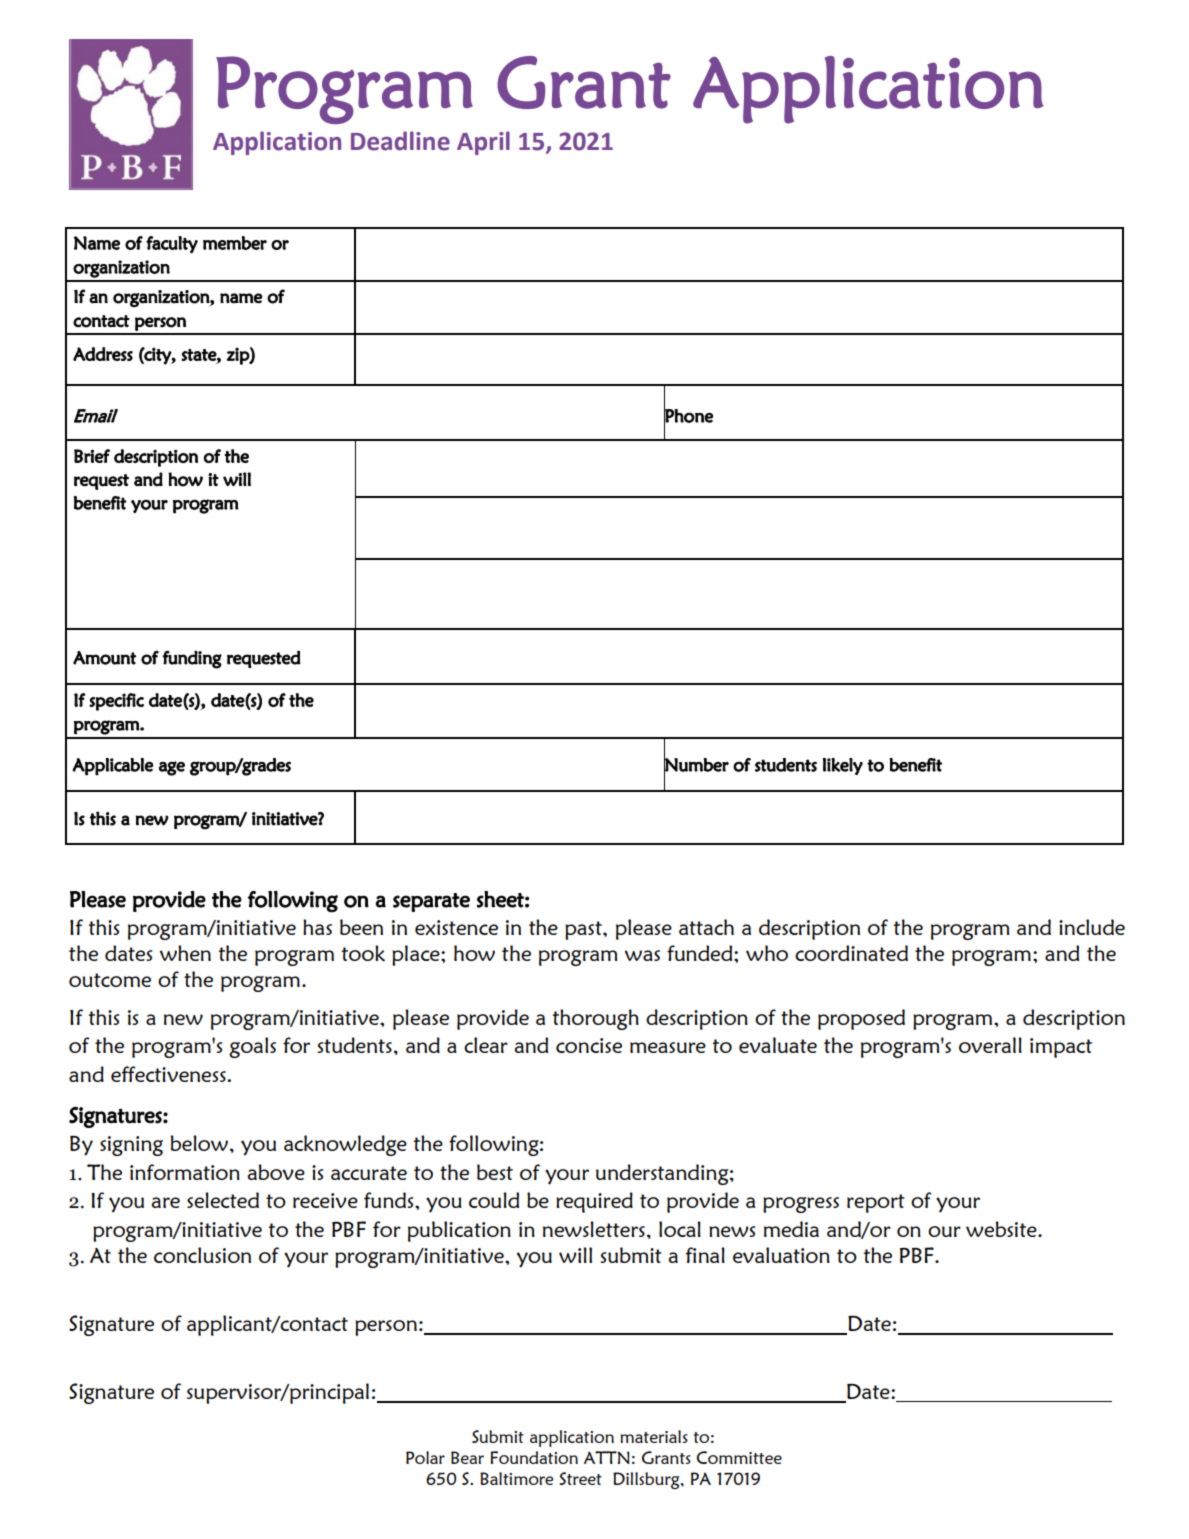 This page has height=1539, width=1189. What do you see at coordinates (843, 766) in the page?
I see `likely` at bounding box center [843, 766].
